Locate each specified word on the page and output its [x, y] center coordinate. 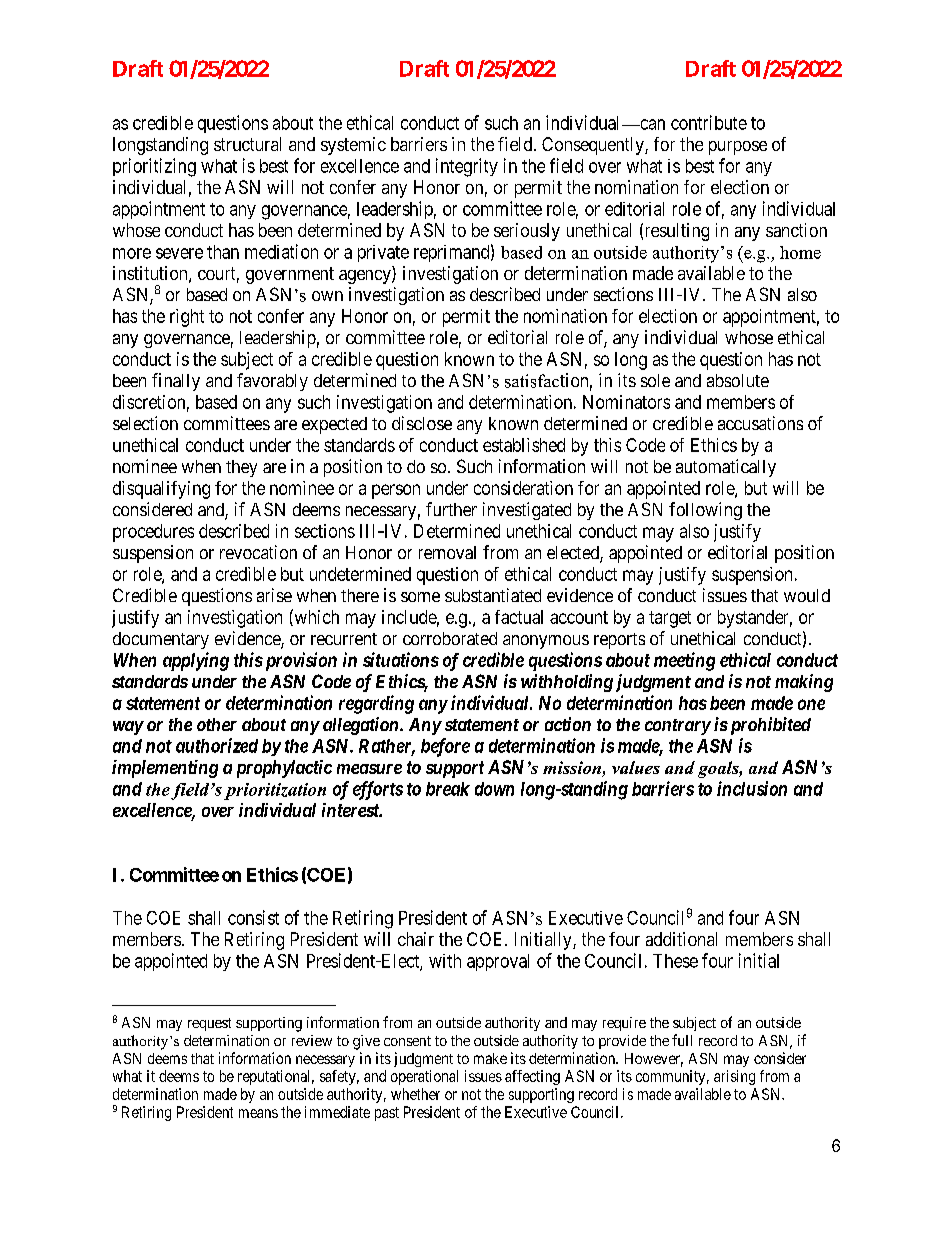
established [524, 445]
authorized [217, 745]
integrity [467, 167]
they [241, 468]
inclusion [752, 788]
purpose [738, 148]
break [448, 789]
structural [247, 144]
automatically [726, 468]
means [258, 1113]
